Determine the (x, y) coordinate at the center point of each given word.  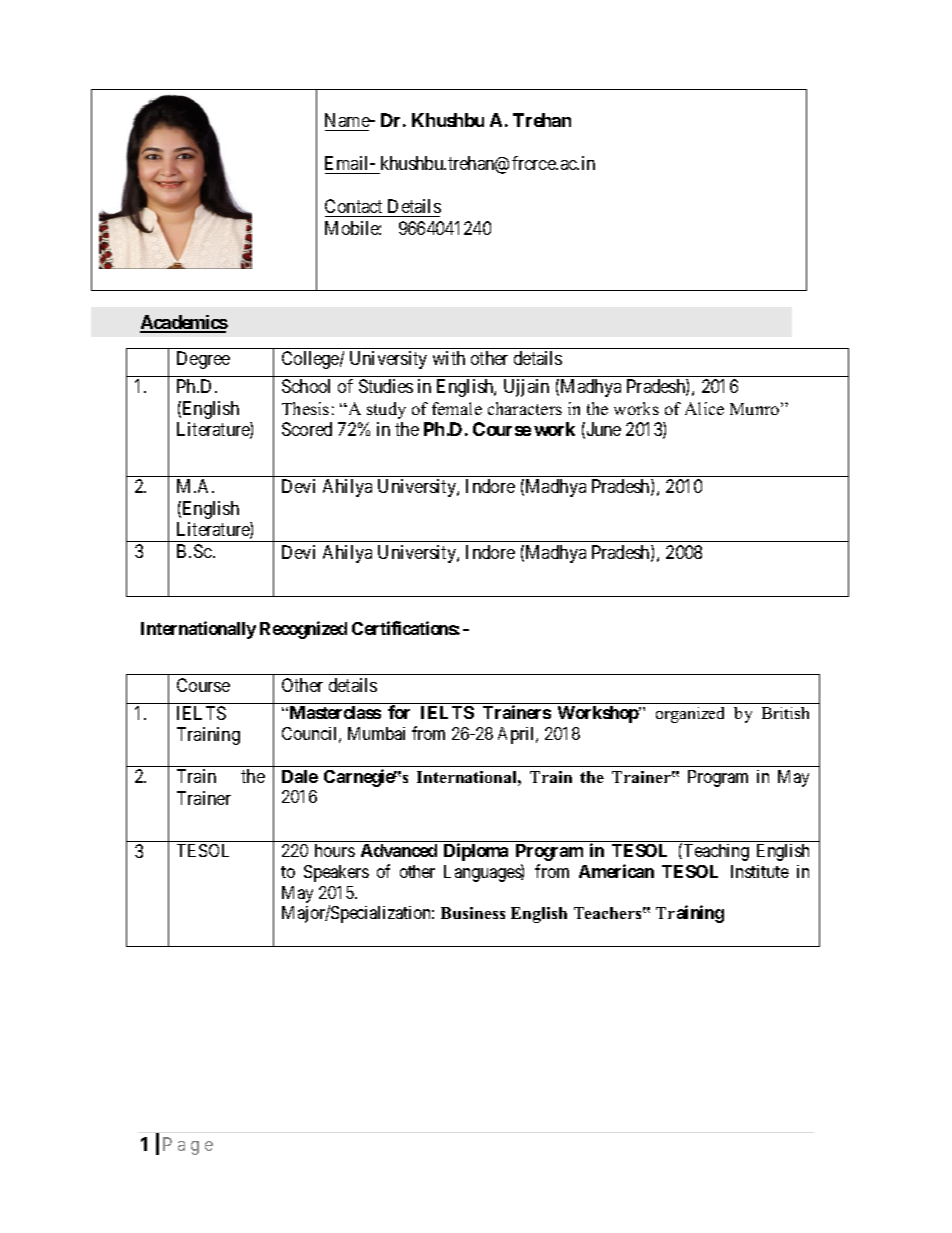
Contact (355, 208)
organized (690, 715)
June (604, 429)
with (449, 358)
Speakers (336, 873)
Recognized (303, 630)
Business (473, 913)
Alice (704, 408)
